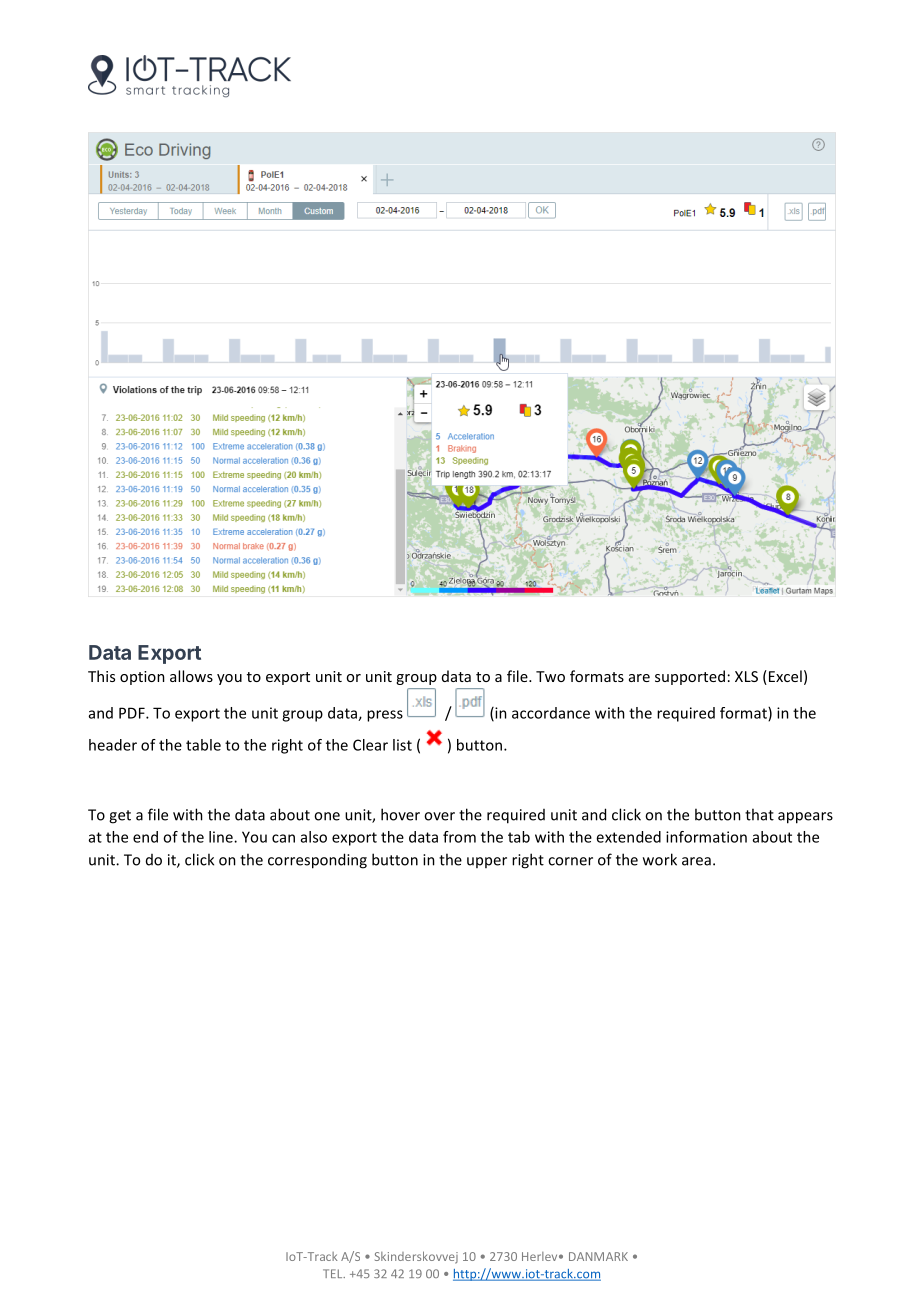 This screenshot has width=924, height=1308. Describe the element at coordinates (222, 837) in the screenshot. I see `line` at that location.
